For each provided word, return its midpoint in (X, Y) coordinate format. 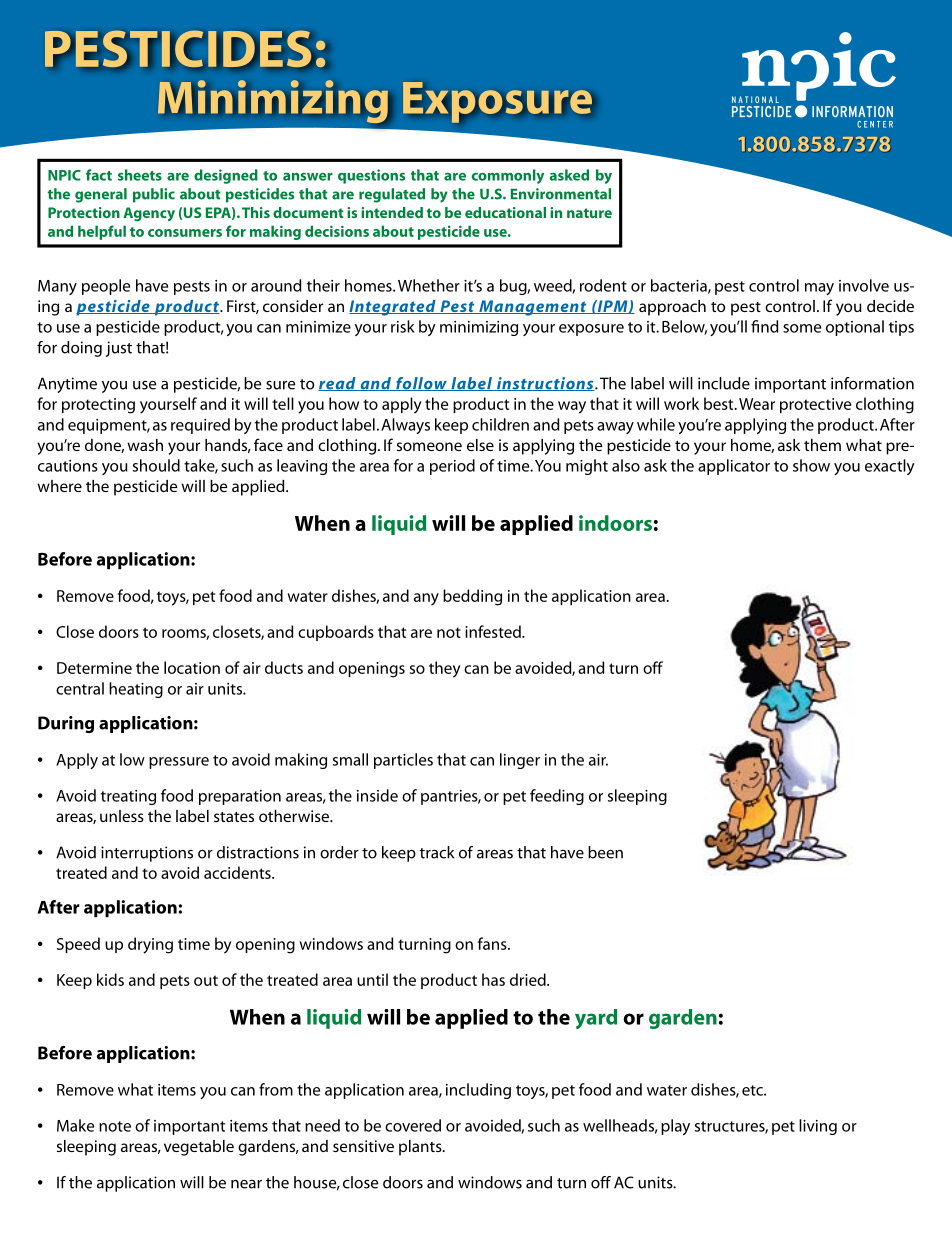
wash (145, 445)
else (480, 445)
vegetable (199, 1148)
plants (421, 1148)
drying (150, 945)
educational (505, 212)
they (444, 669)
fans (493, 943)
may (819, 289)
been (605, 852)
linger (520, 761)
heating (136, 690)
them (822, 445)
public (154, 195)
